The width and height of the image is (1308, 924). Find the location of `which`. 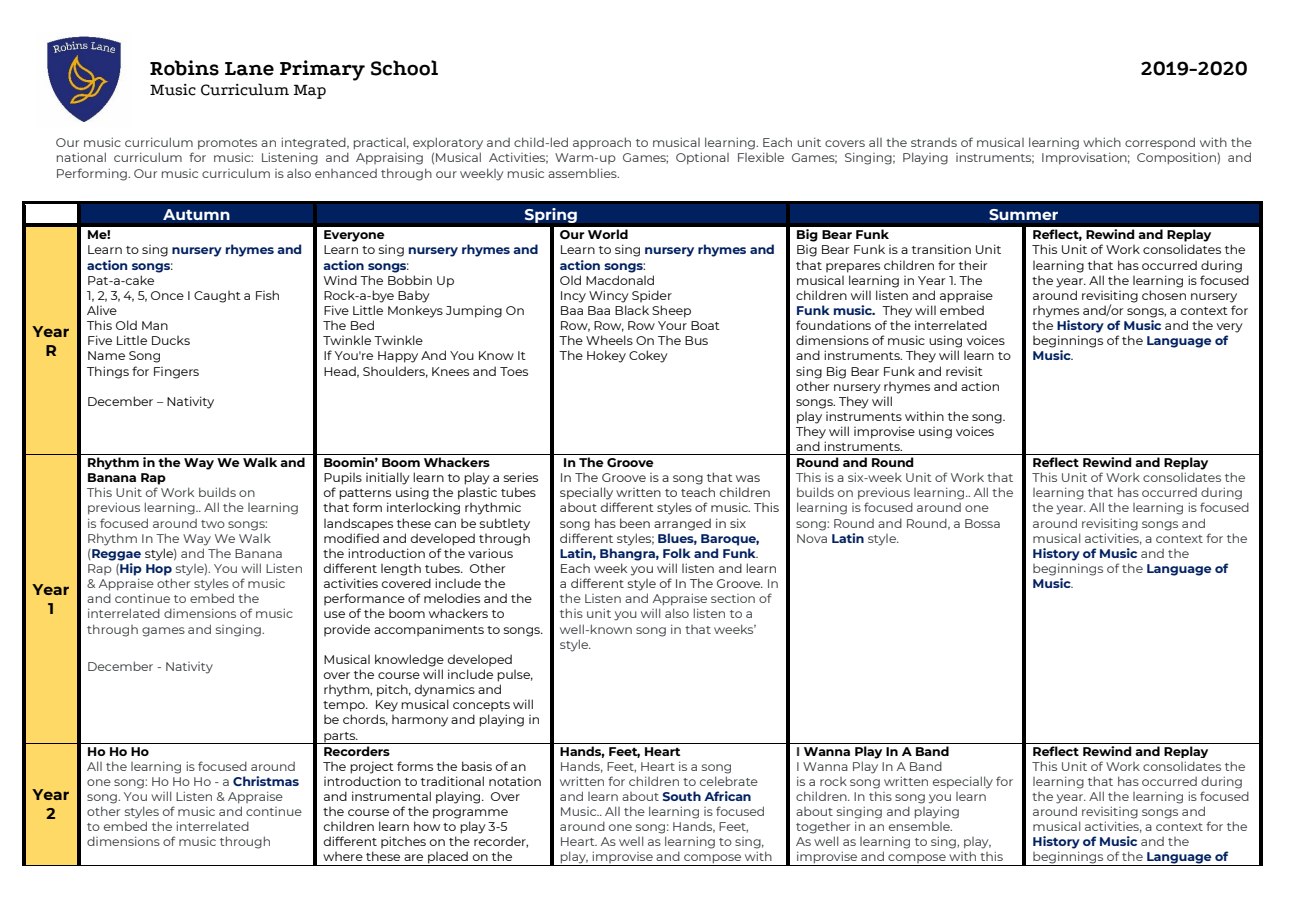

which is located at coordinates (1102, 142).
